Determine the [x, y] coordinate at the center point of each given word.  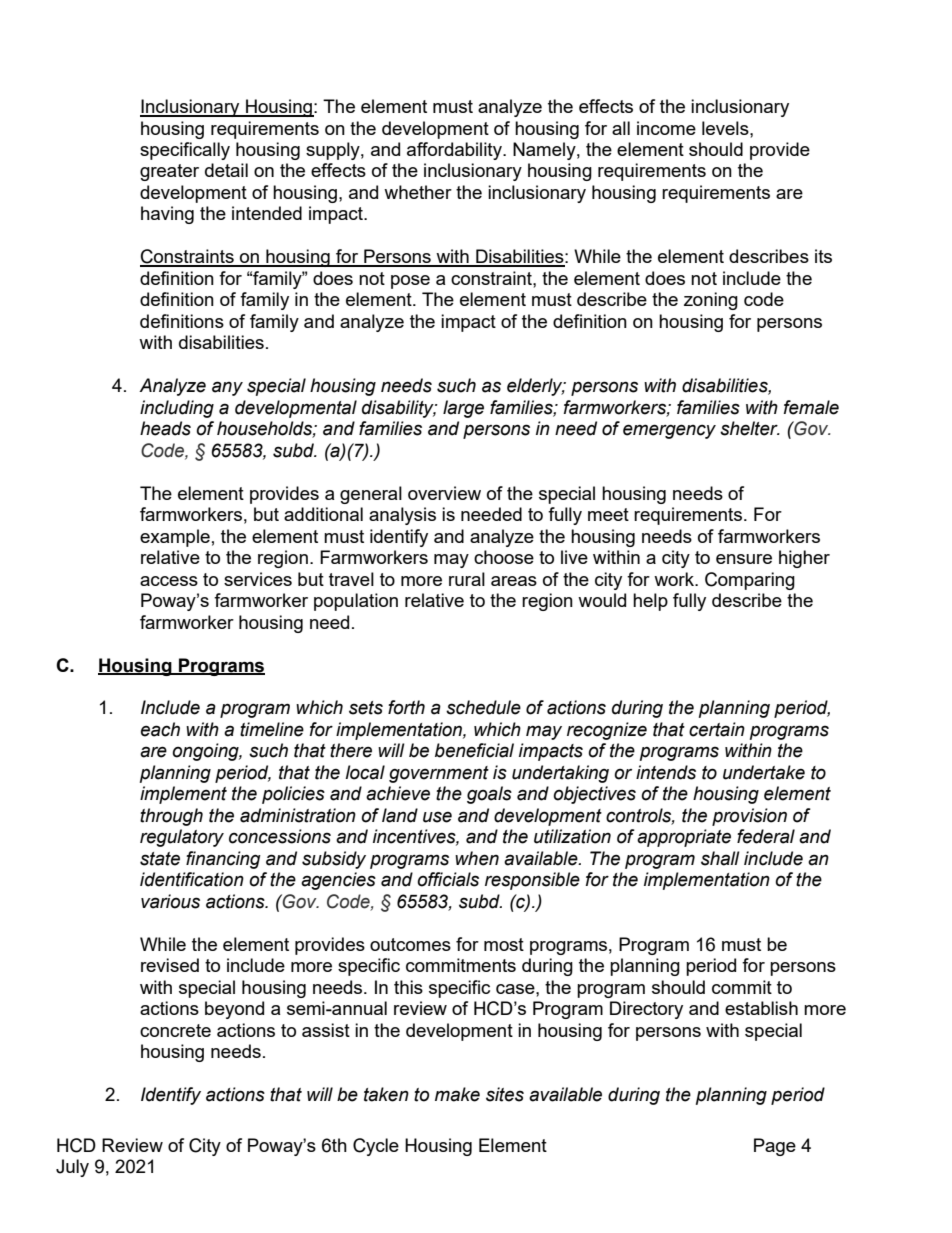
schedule [483, 707]
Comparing [750, 581]
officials [448, 879]
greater [169, 172]
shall [720, 858]
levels [726, 128]
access [169, 581]
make [457, 1094]
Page [775, 1147]
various [170, 901]
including [177, 409]
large [463, 409]
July [72, 1168]
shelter [750, 428]
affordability [455, 151]
